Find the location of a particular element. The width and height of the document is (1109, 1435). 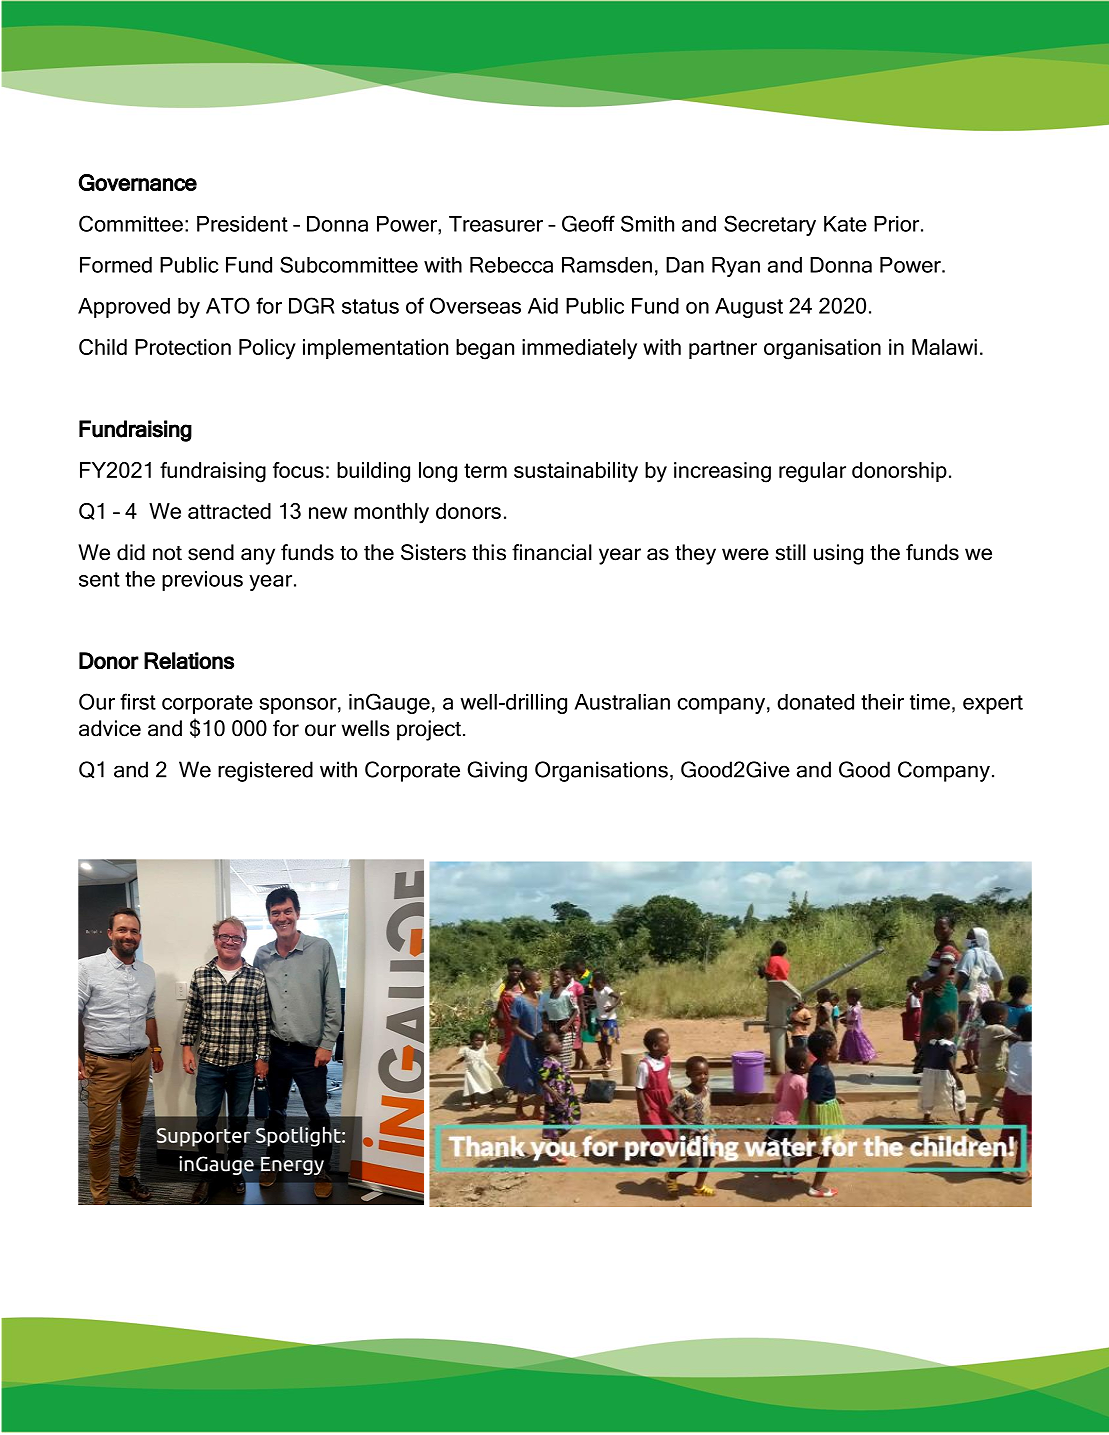

Geoff is located at coordinates (588, 223).
